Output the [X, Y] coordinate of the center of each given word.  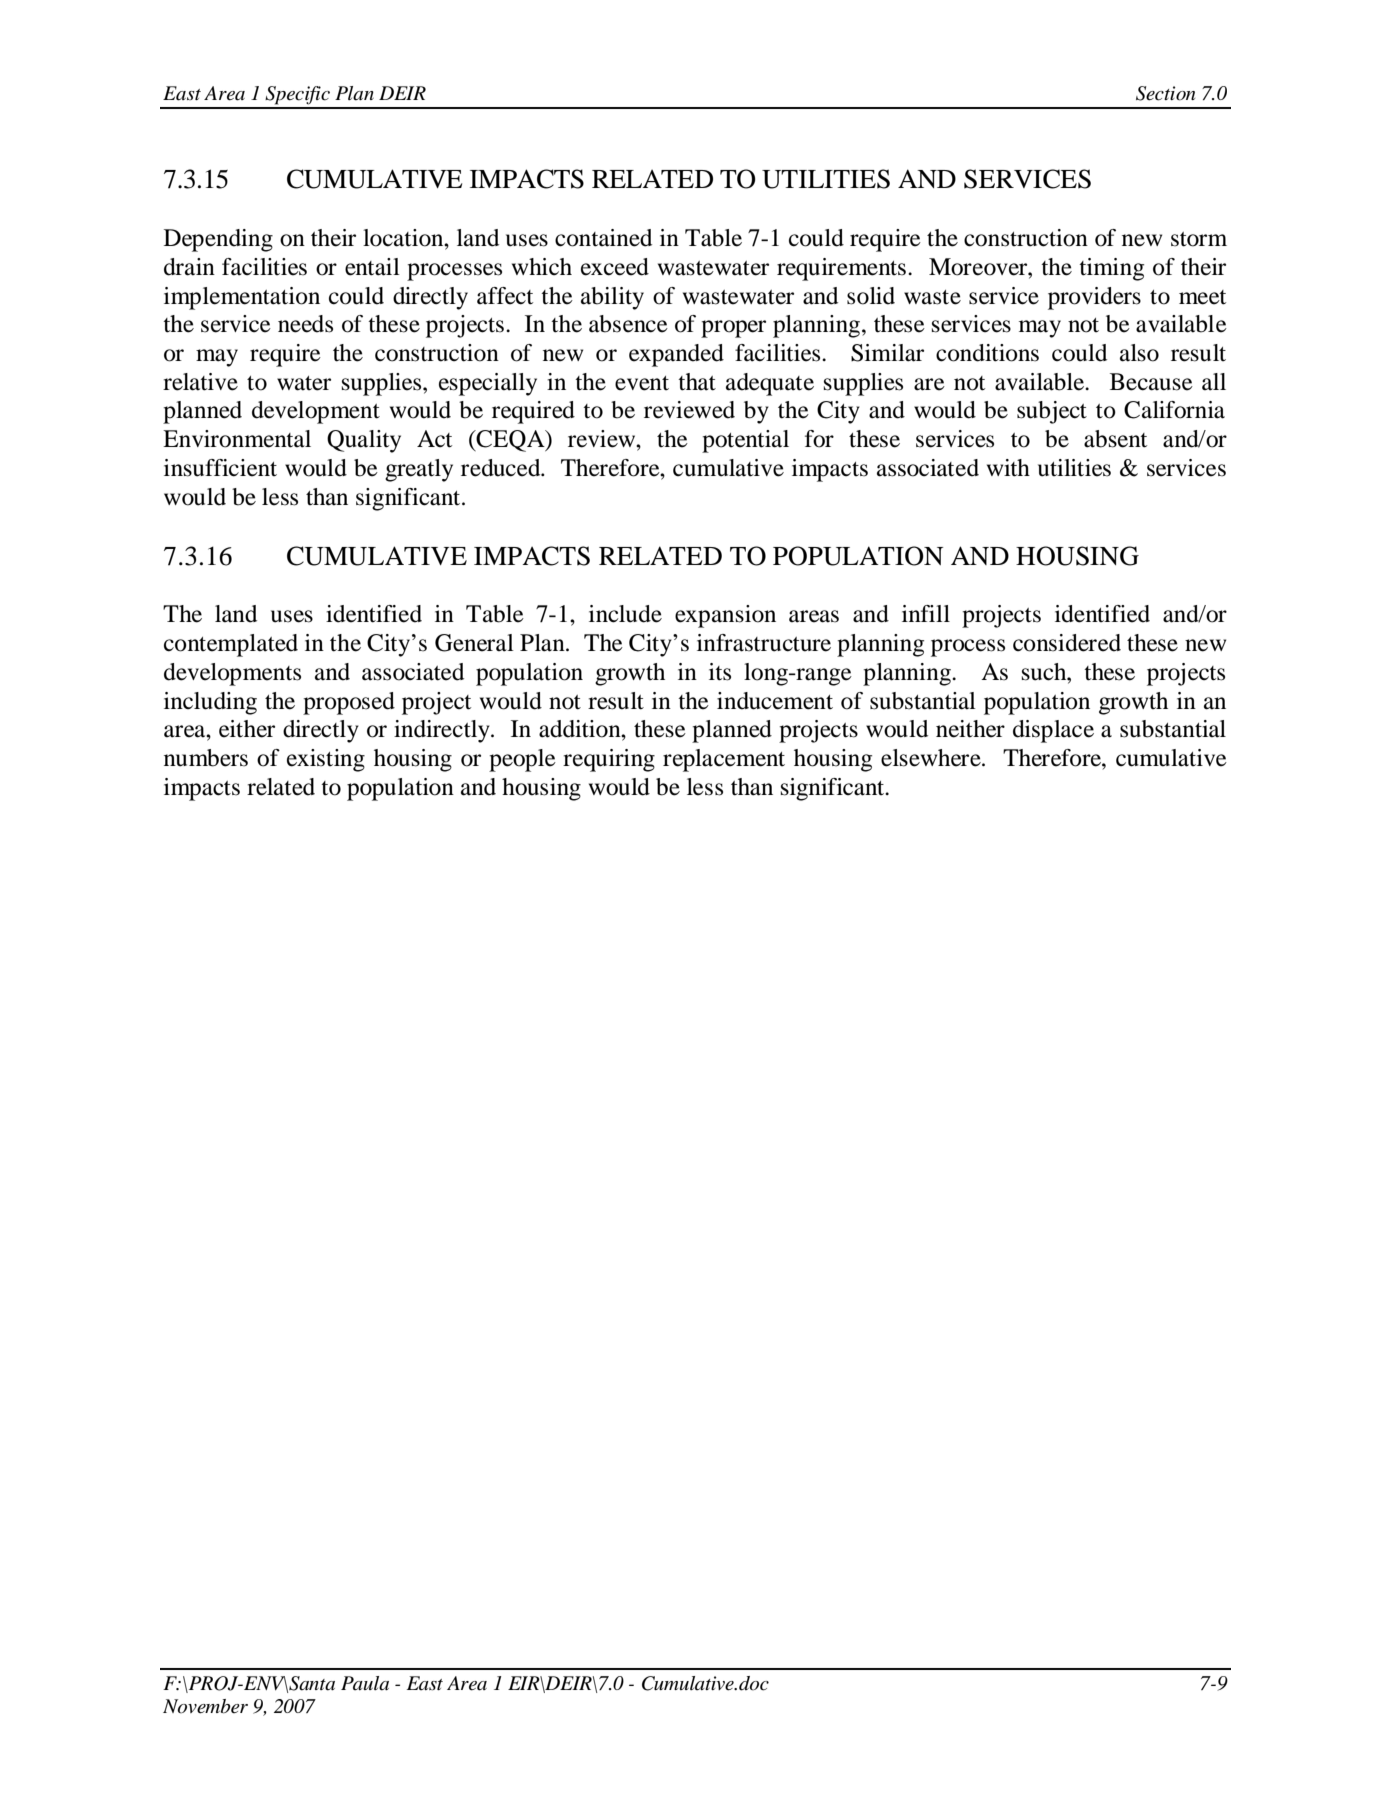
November [205, 1706]
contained [603, 238]
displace [1053, 731]
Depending [218, 240]
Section [1165, 93]
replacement [724, 760]
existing [326, 760]
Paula [365, 1683]
